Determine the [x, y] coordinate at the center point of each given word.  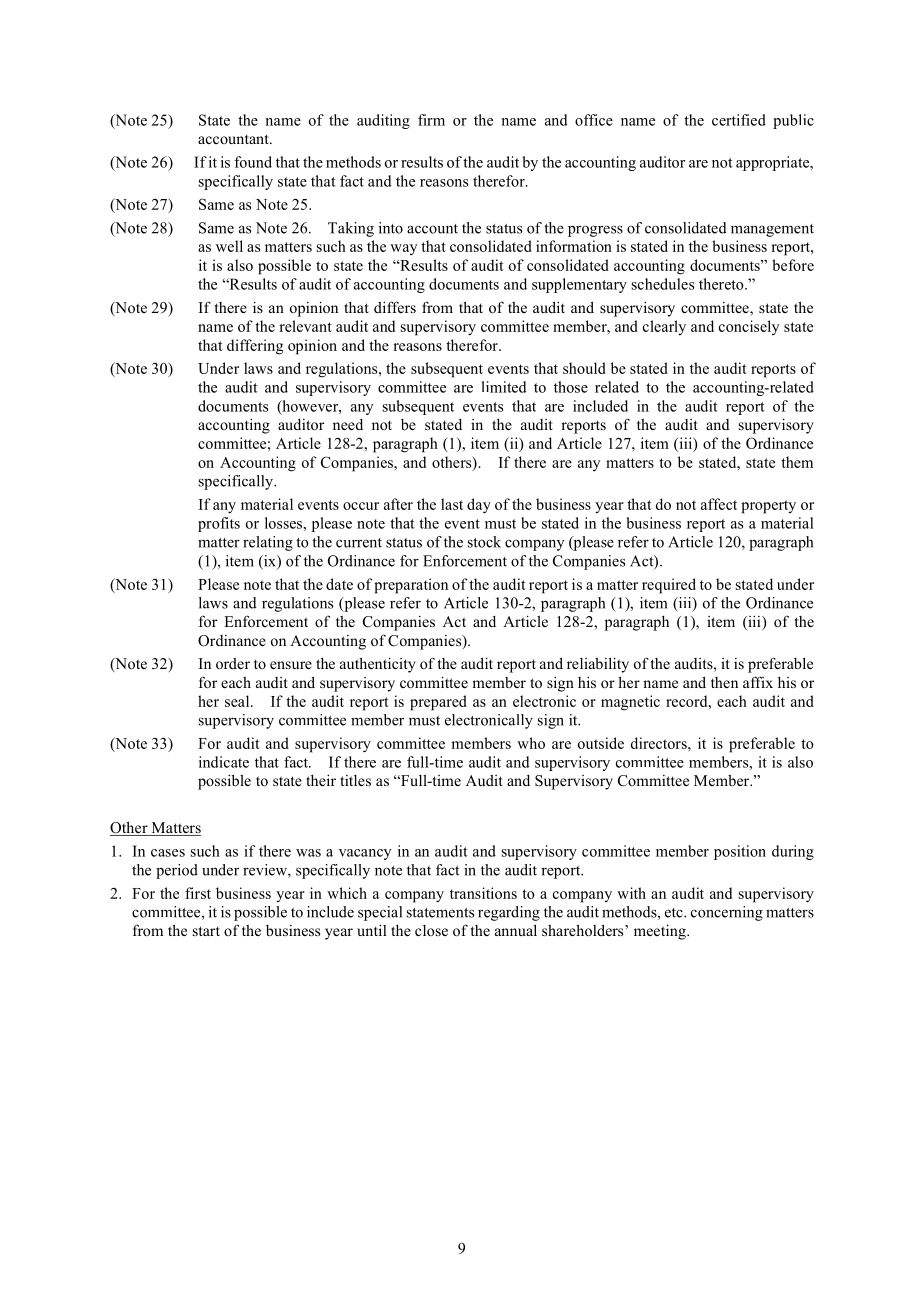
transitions [483, 893]
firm [431, 120]
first [198, 893]
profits [219, 524]
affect [719, 504]
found [253, 162]
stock [484, 542]
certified [739, 120]
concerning [727, 913]
